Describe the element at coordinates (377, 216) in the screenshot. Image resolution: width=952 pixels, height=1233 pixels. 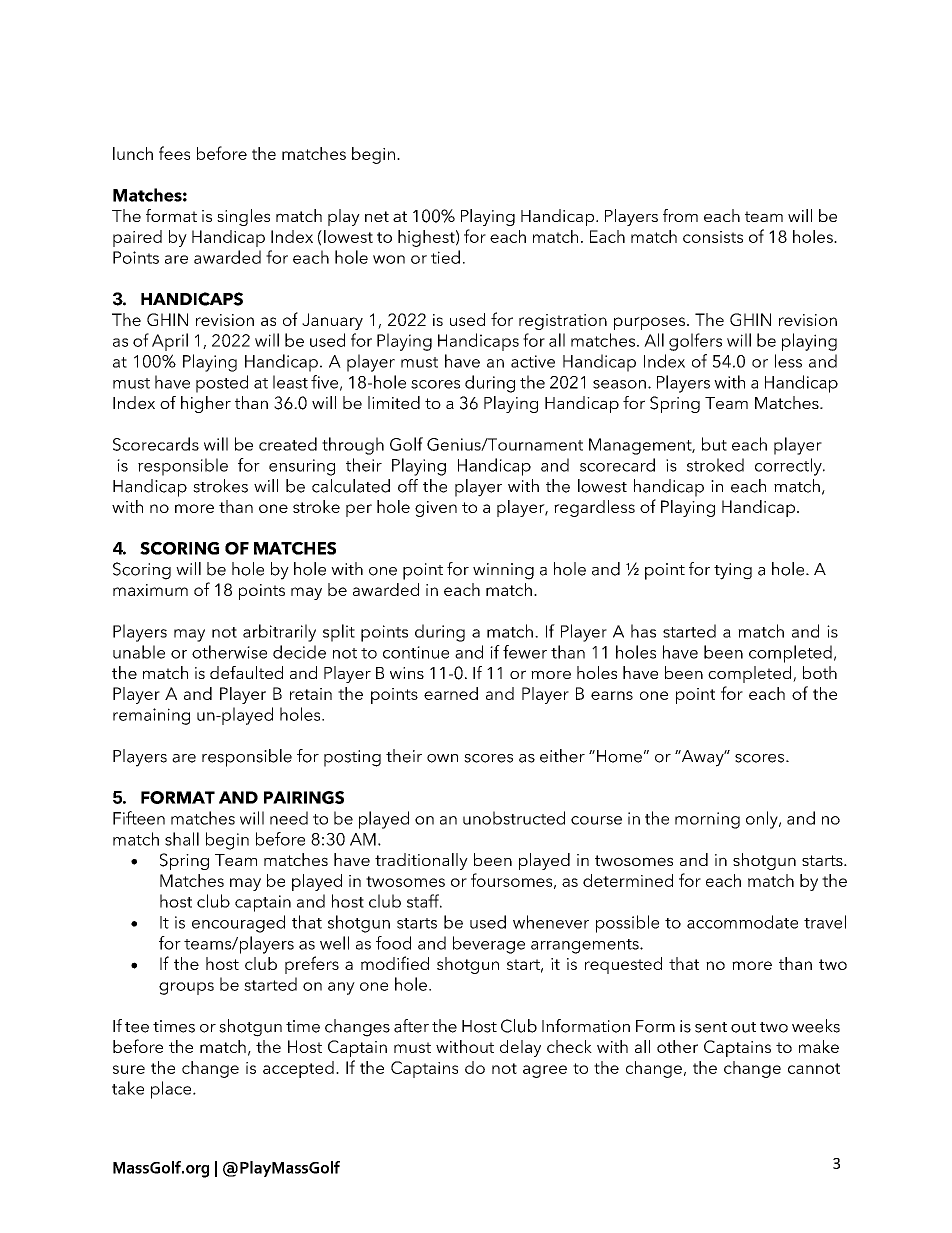
I see `net` at that location.
